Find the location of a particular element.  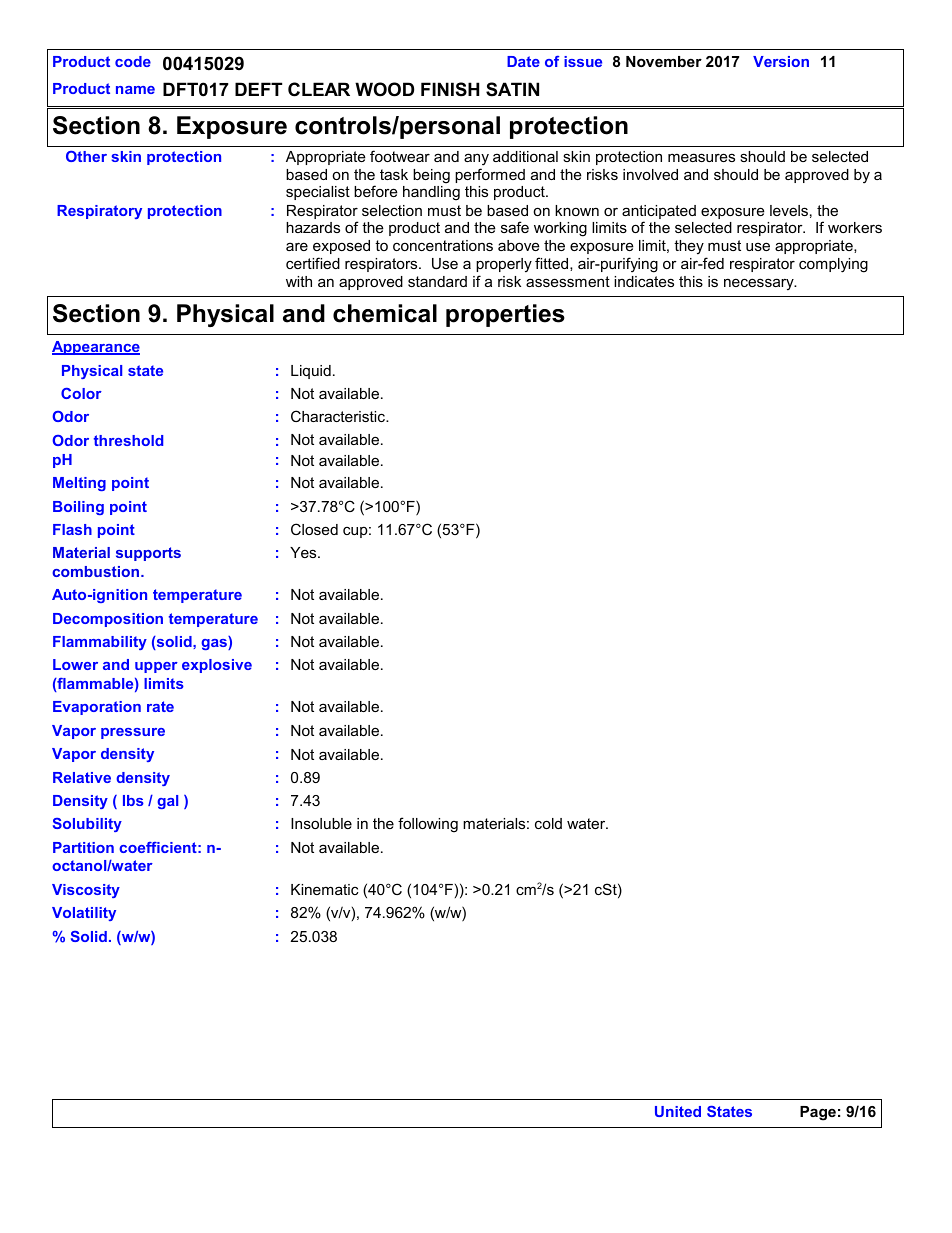

Version is located at coordinates (781, 61).
